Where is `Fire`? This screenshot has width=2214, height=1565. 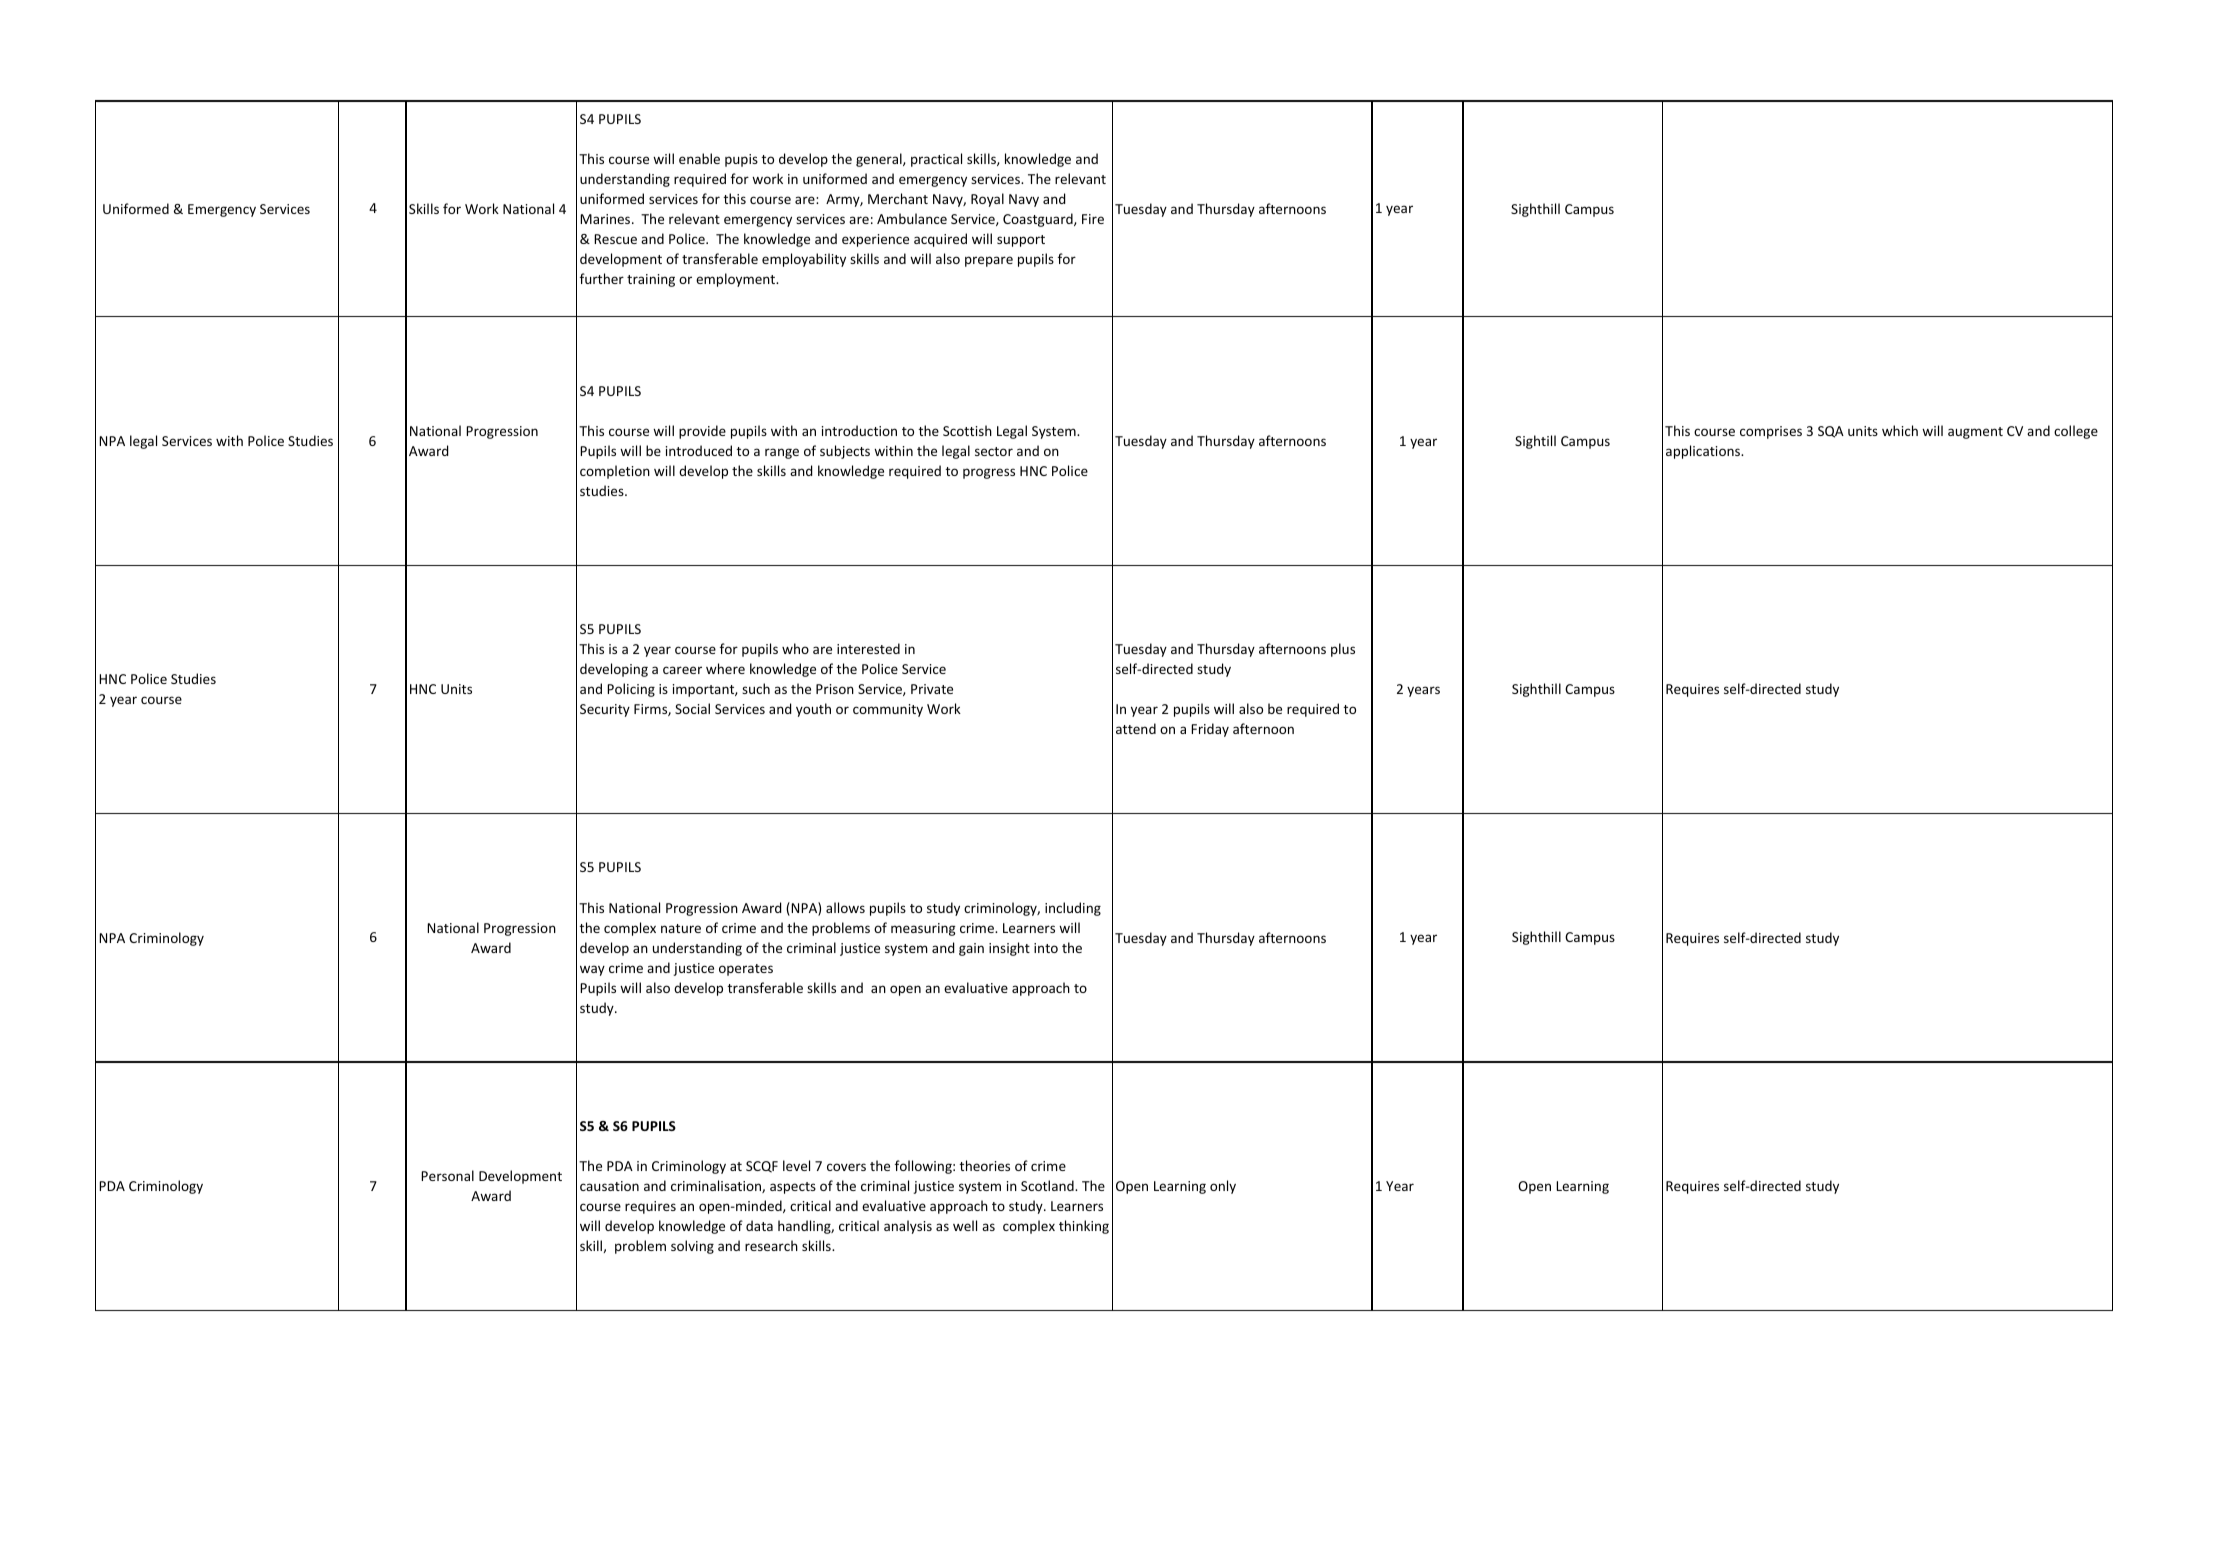 Fire is located at coordinates (1093, 219).
